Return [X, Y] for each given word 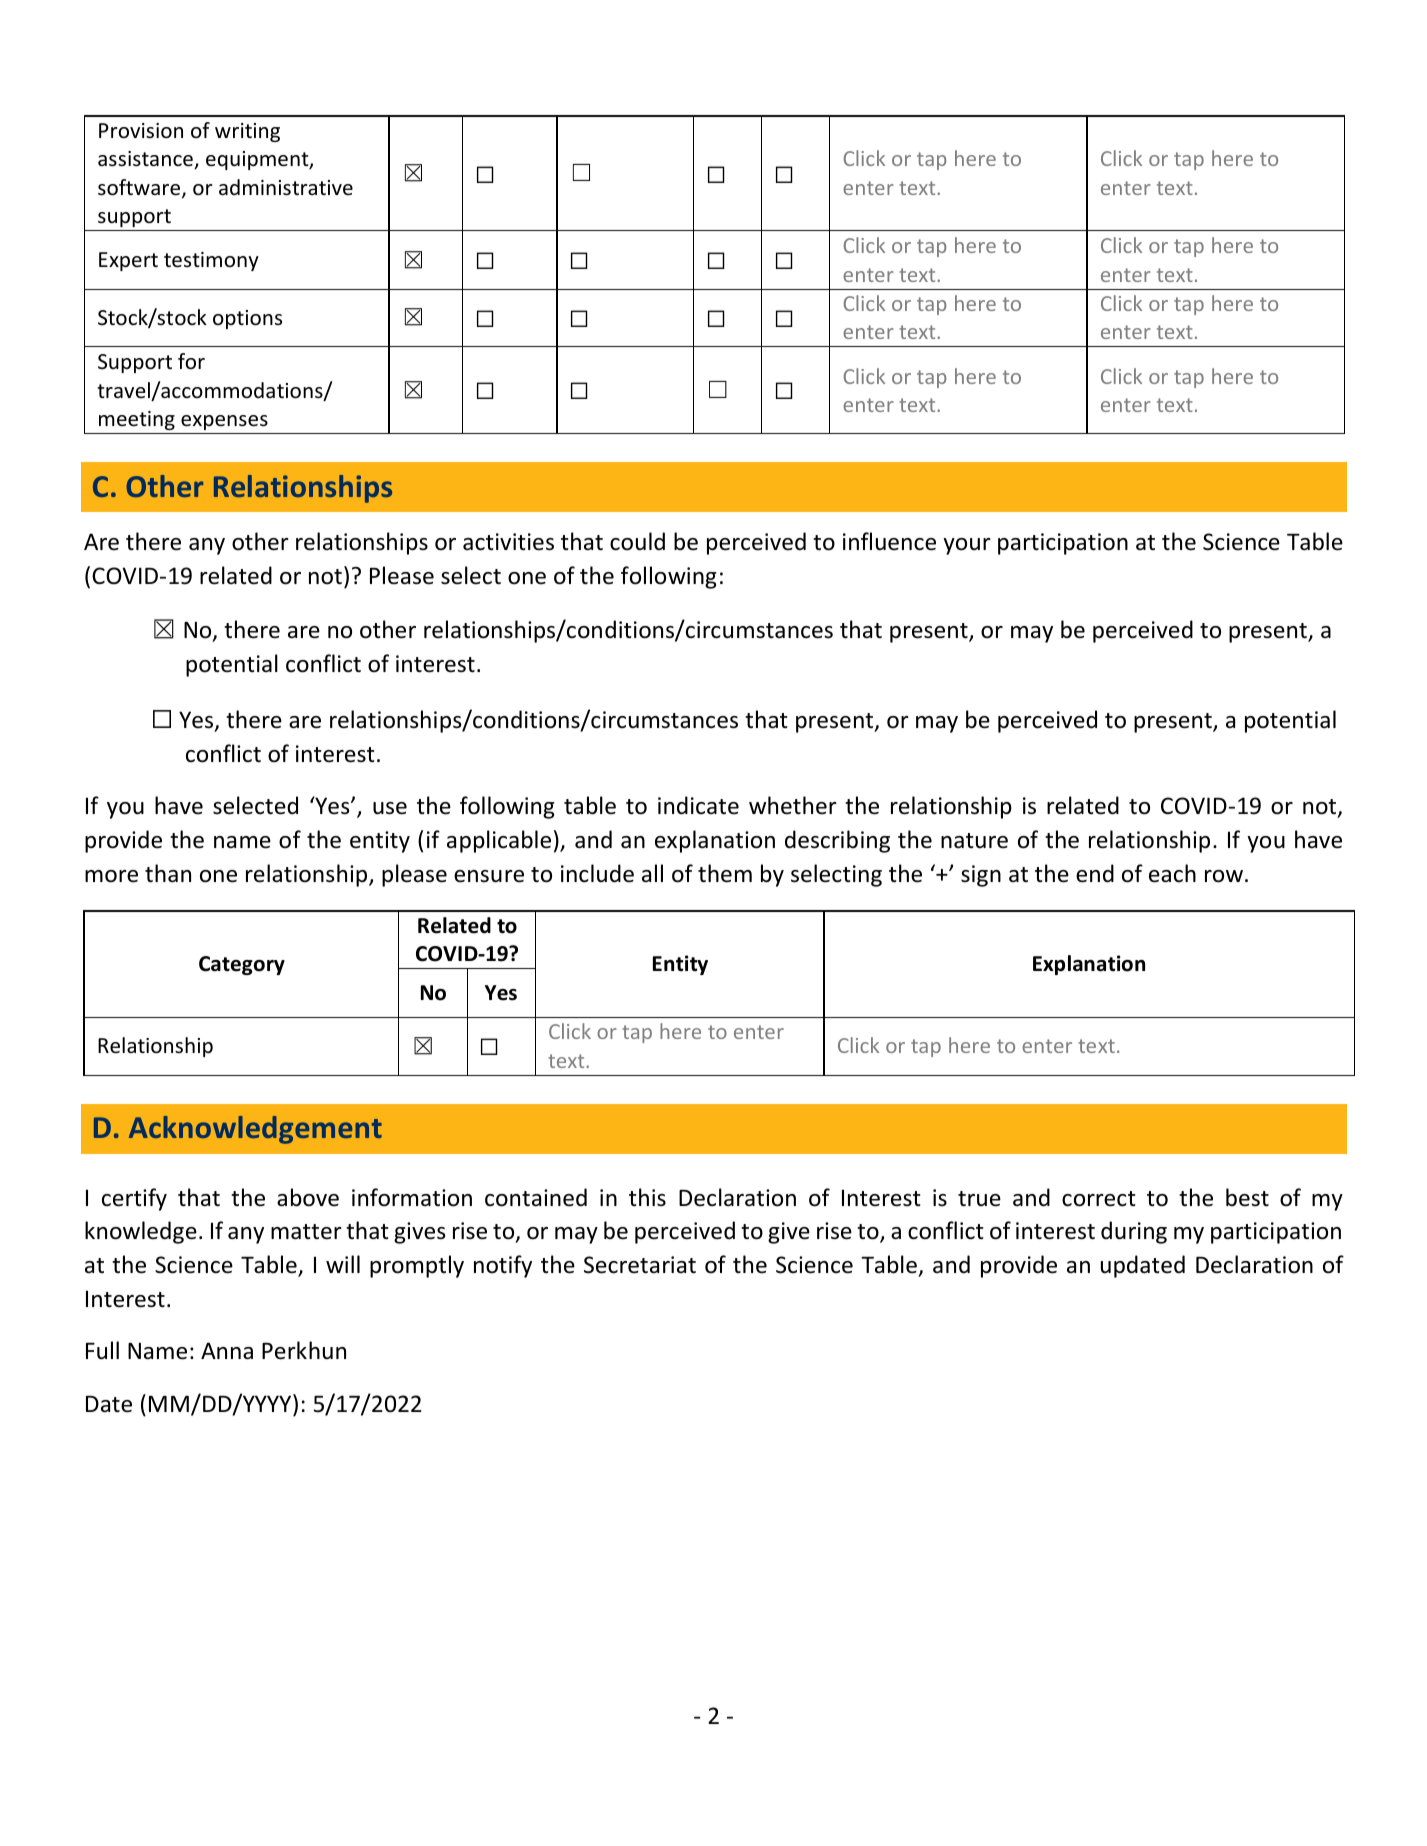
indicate [698, 805]
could [637, 541]
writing [247, 132]
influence [889, 541]
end [1095, 873]
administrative [286, 187]
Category [242, 965]
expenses [224, 422]
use [390, 808]
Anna [227, 1351]
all [652, 873]
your [967, 546]
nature [974, 841]
